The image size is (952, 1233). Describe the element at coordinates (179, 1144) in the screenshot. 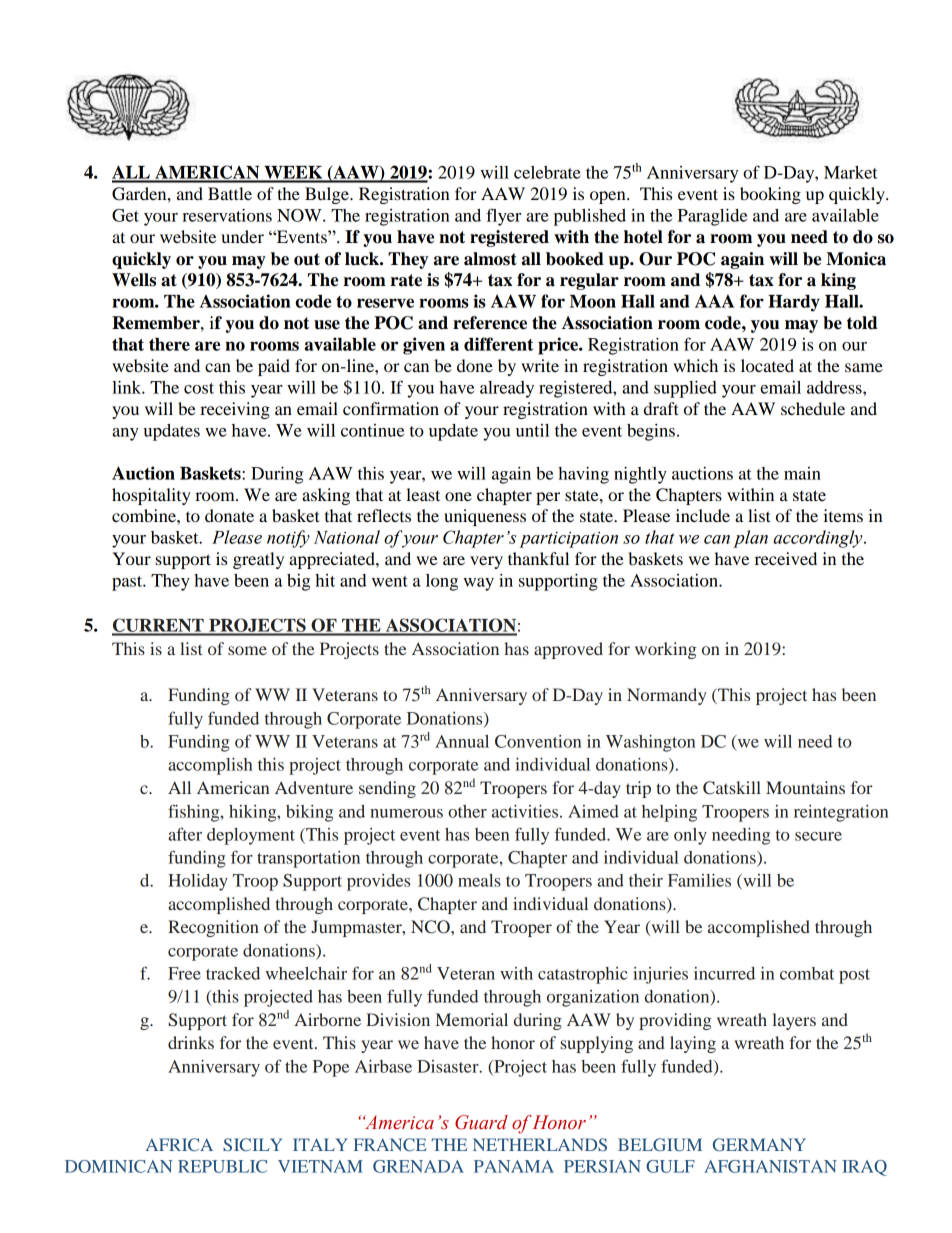

I see `AFRICA` at that location.
